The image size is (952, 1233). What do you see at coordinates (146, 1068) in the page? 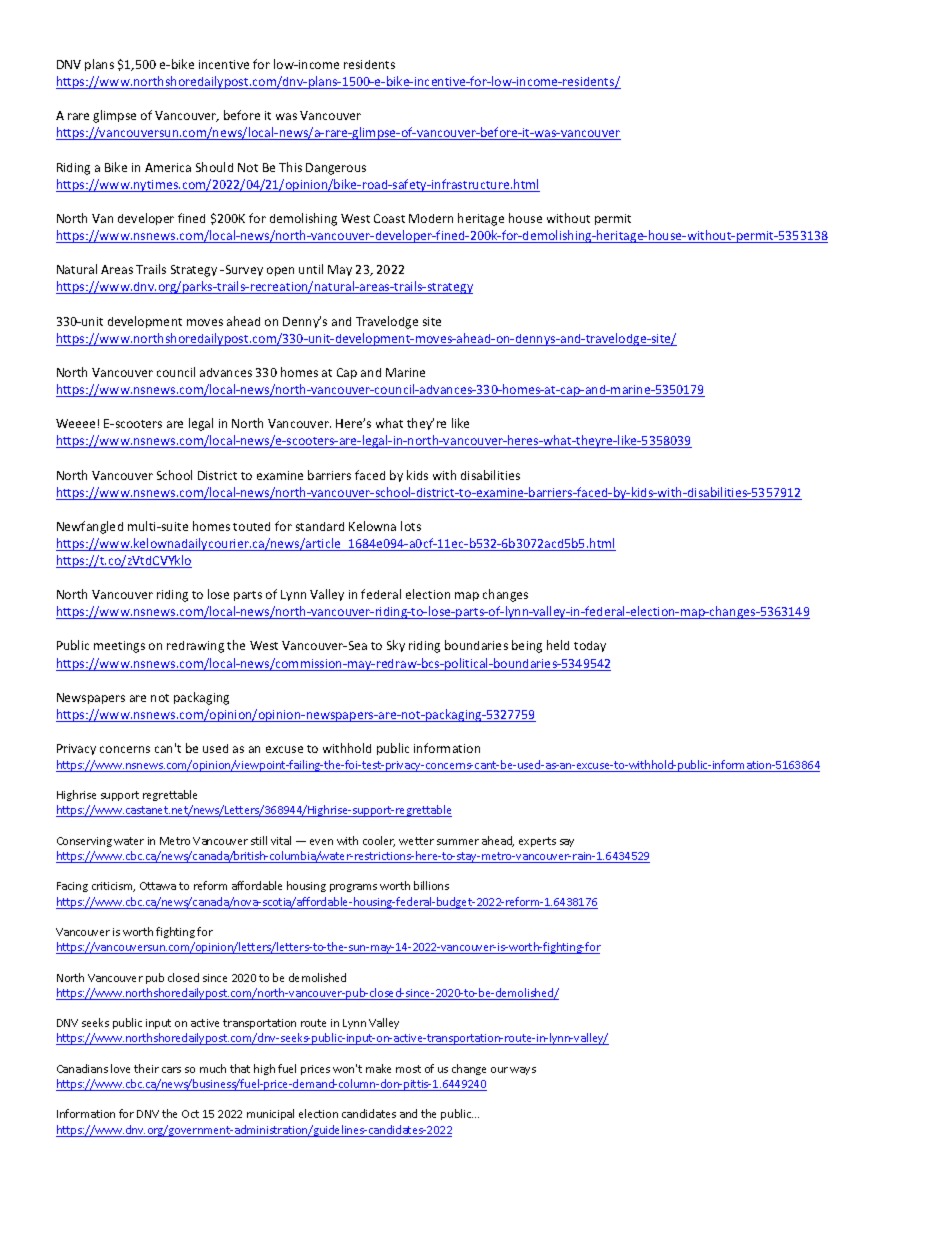
I see `their` at bounding box center [146, 1068].
